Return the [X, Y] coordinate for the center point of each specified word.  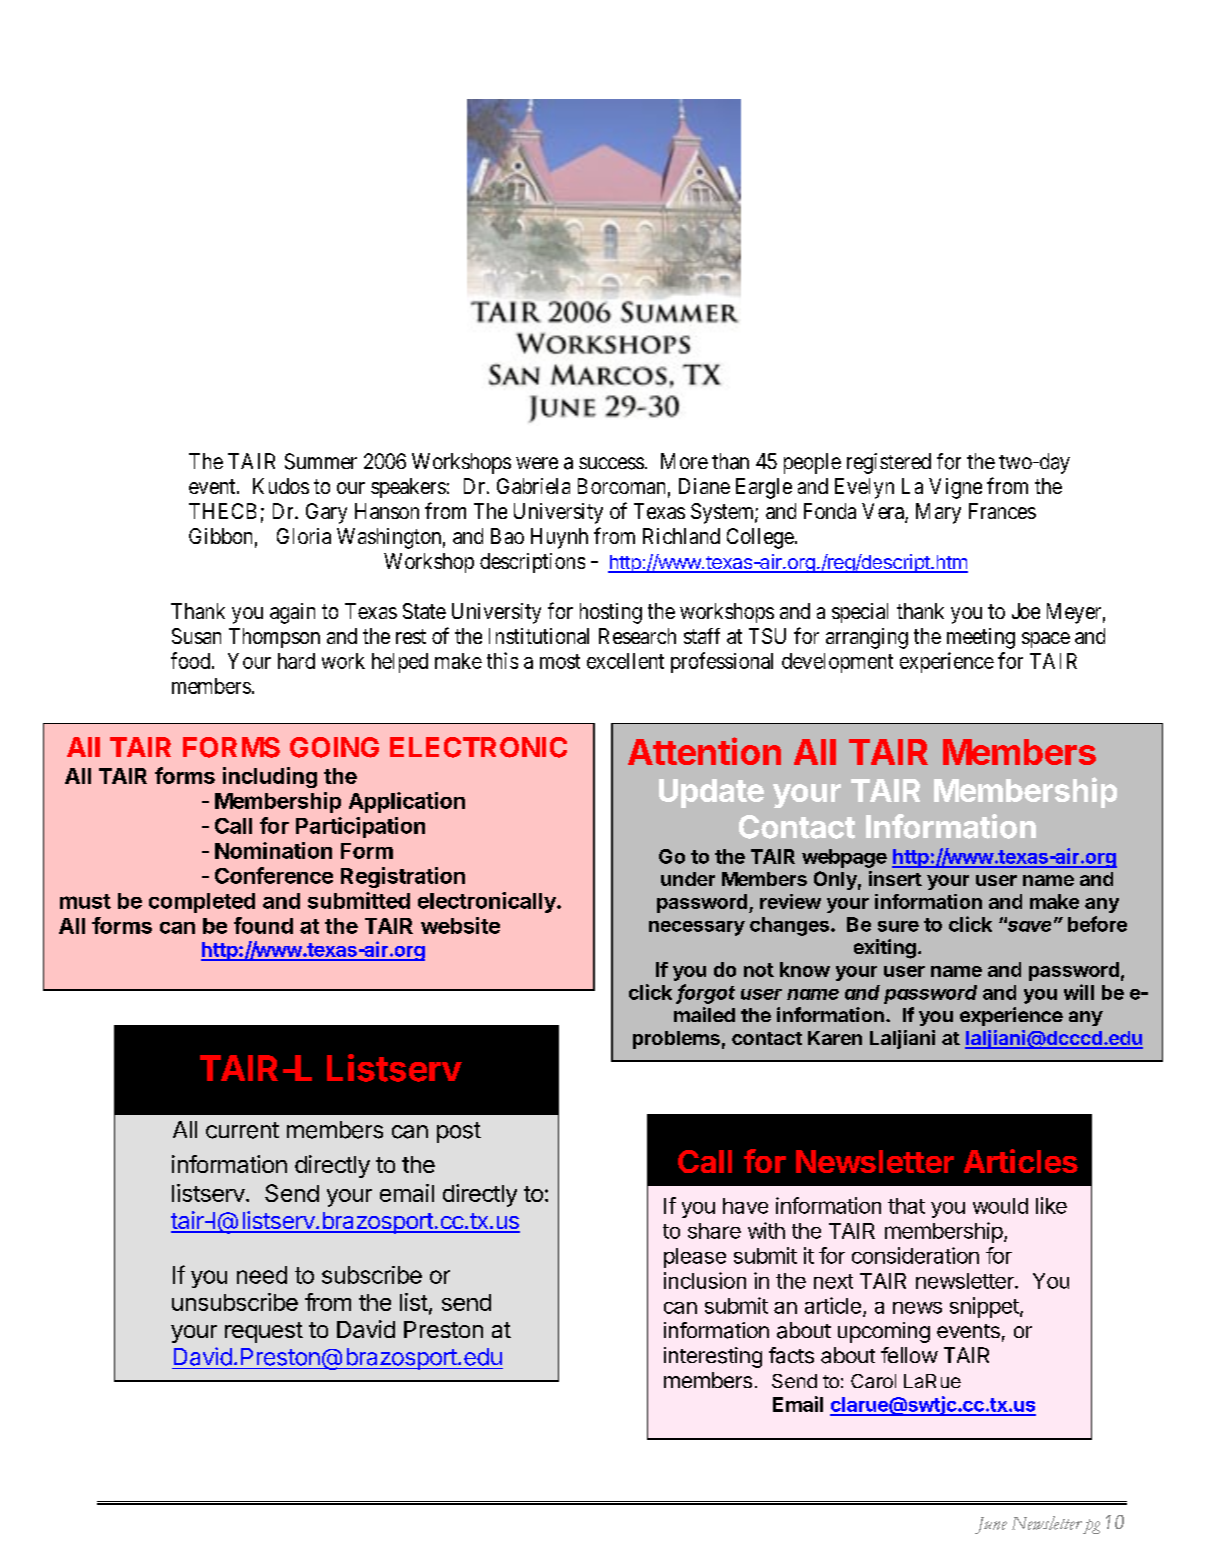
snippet [984, 1307]
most [560, 661]
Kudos [281, 486]
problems [676, 1040]
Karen [835, 1038]
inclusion [705, 1280]
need [262, 1275]
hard [296, 661]
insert [895, 878]
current [242, 1130]
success [611, 463]
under [688, 879]
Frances [1002, 511]
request [264, 1332]
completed [202, 903]
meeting [981, 638]
